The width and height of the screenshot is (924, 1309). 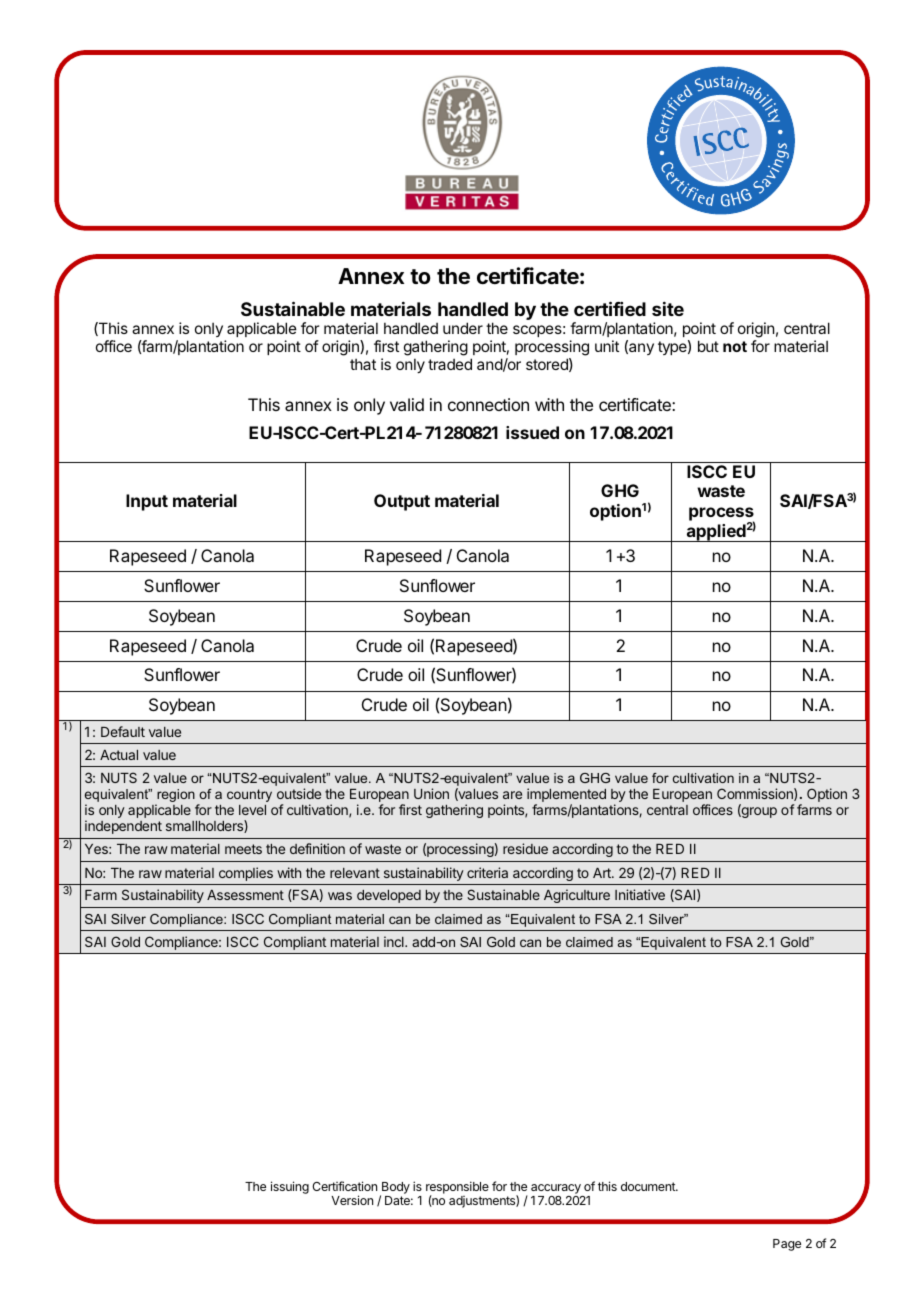 What do you see at coordinates (566, 795) in the screenshot?
I see `implemented` at bounding box center [566, 795].
